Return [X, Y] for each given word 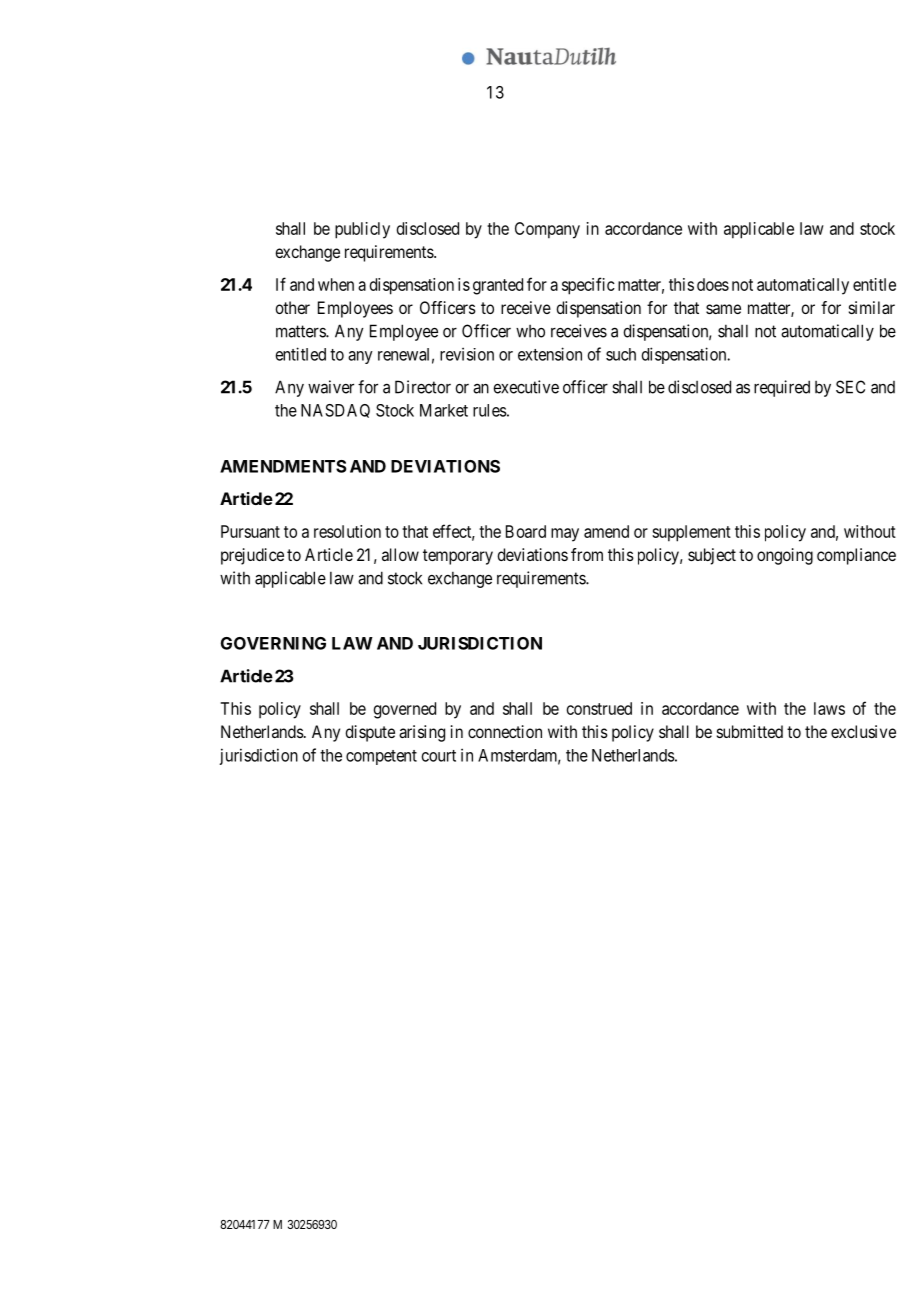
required [782, 388]
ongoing [785, 556]
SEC [850, 387]
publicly [362, 230]
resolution [347, 531]
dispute [370, 733]
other [292, 307]
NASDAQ [335, 411]
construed [599, 708]
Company [547, 230]
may [565, 535]
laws [829, 708]
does [713, 284]
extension [550, 354]
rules [490, 410]
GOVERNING [273, 643]
